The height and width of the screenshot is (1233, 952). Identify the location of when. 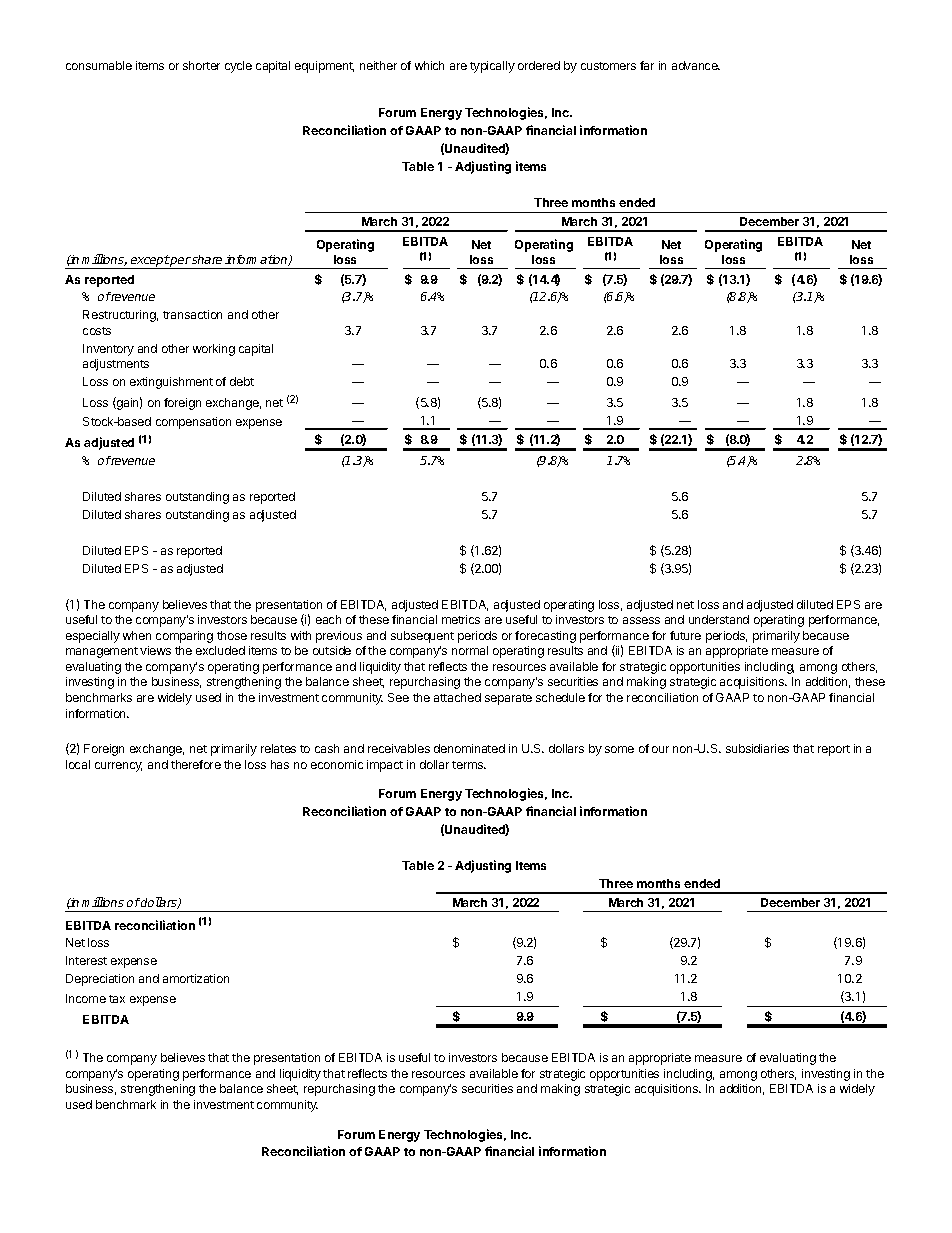
(137, 635).
